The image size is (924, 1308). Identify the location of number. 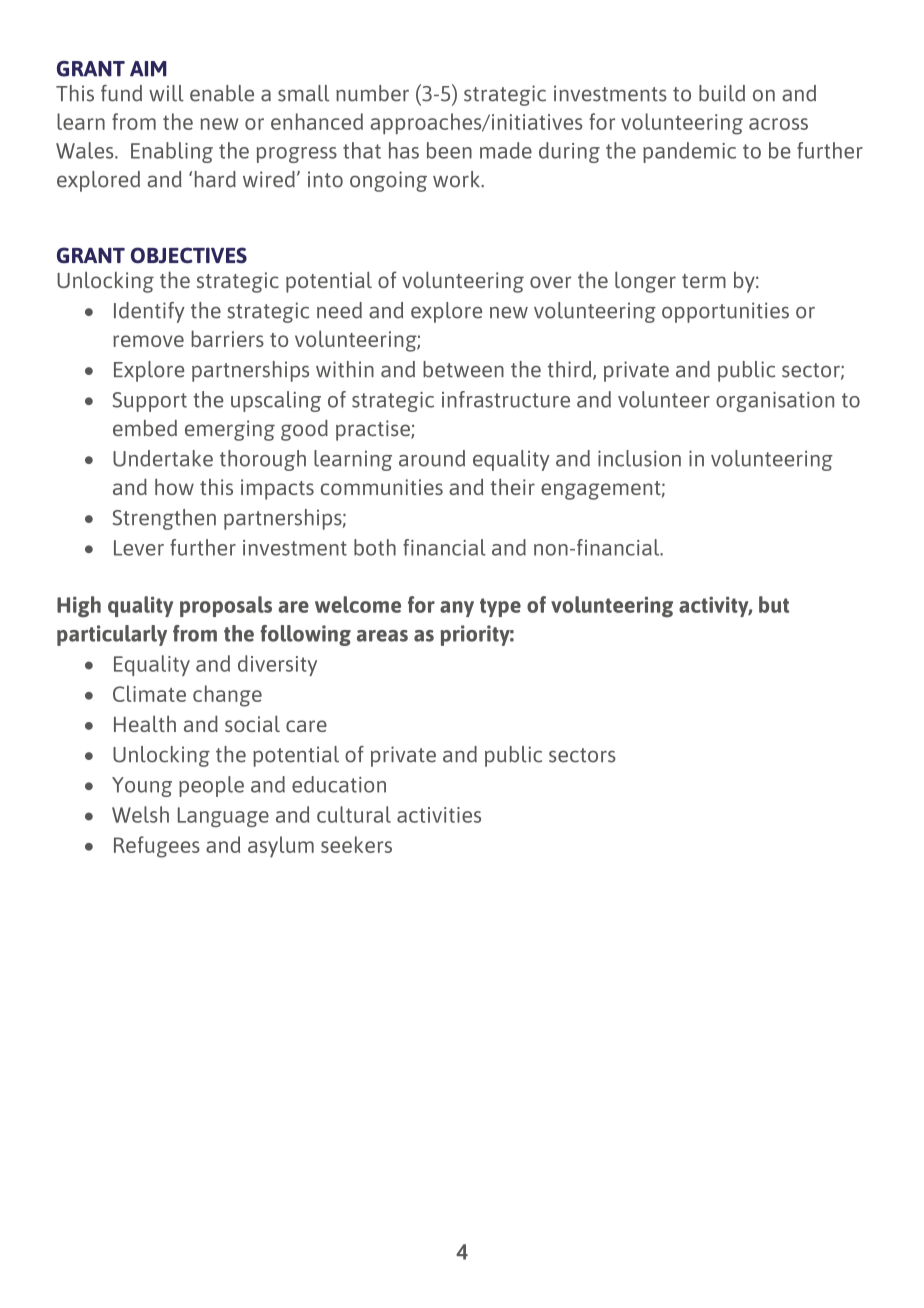
(372, 93).
